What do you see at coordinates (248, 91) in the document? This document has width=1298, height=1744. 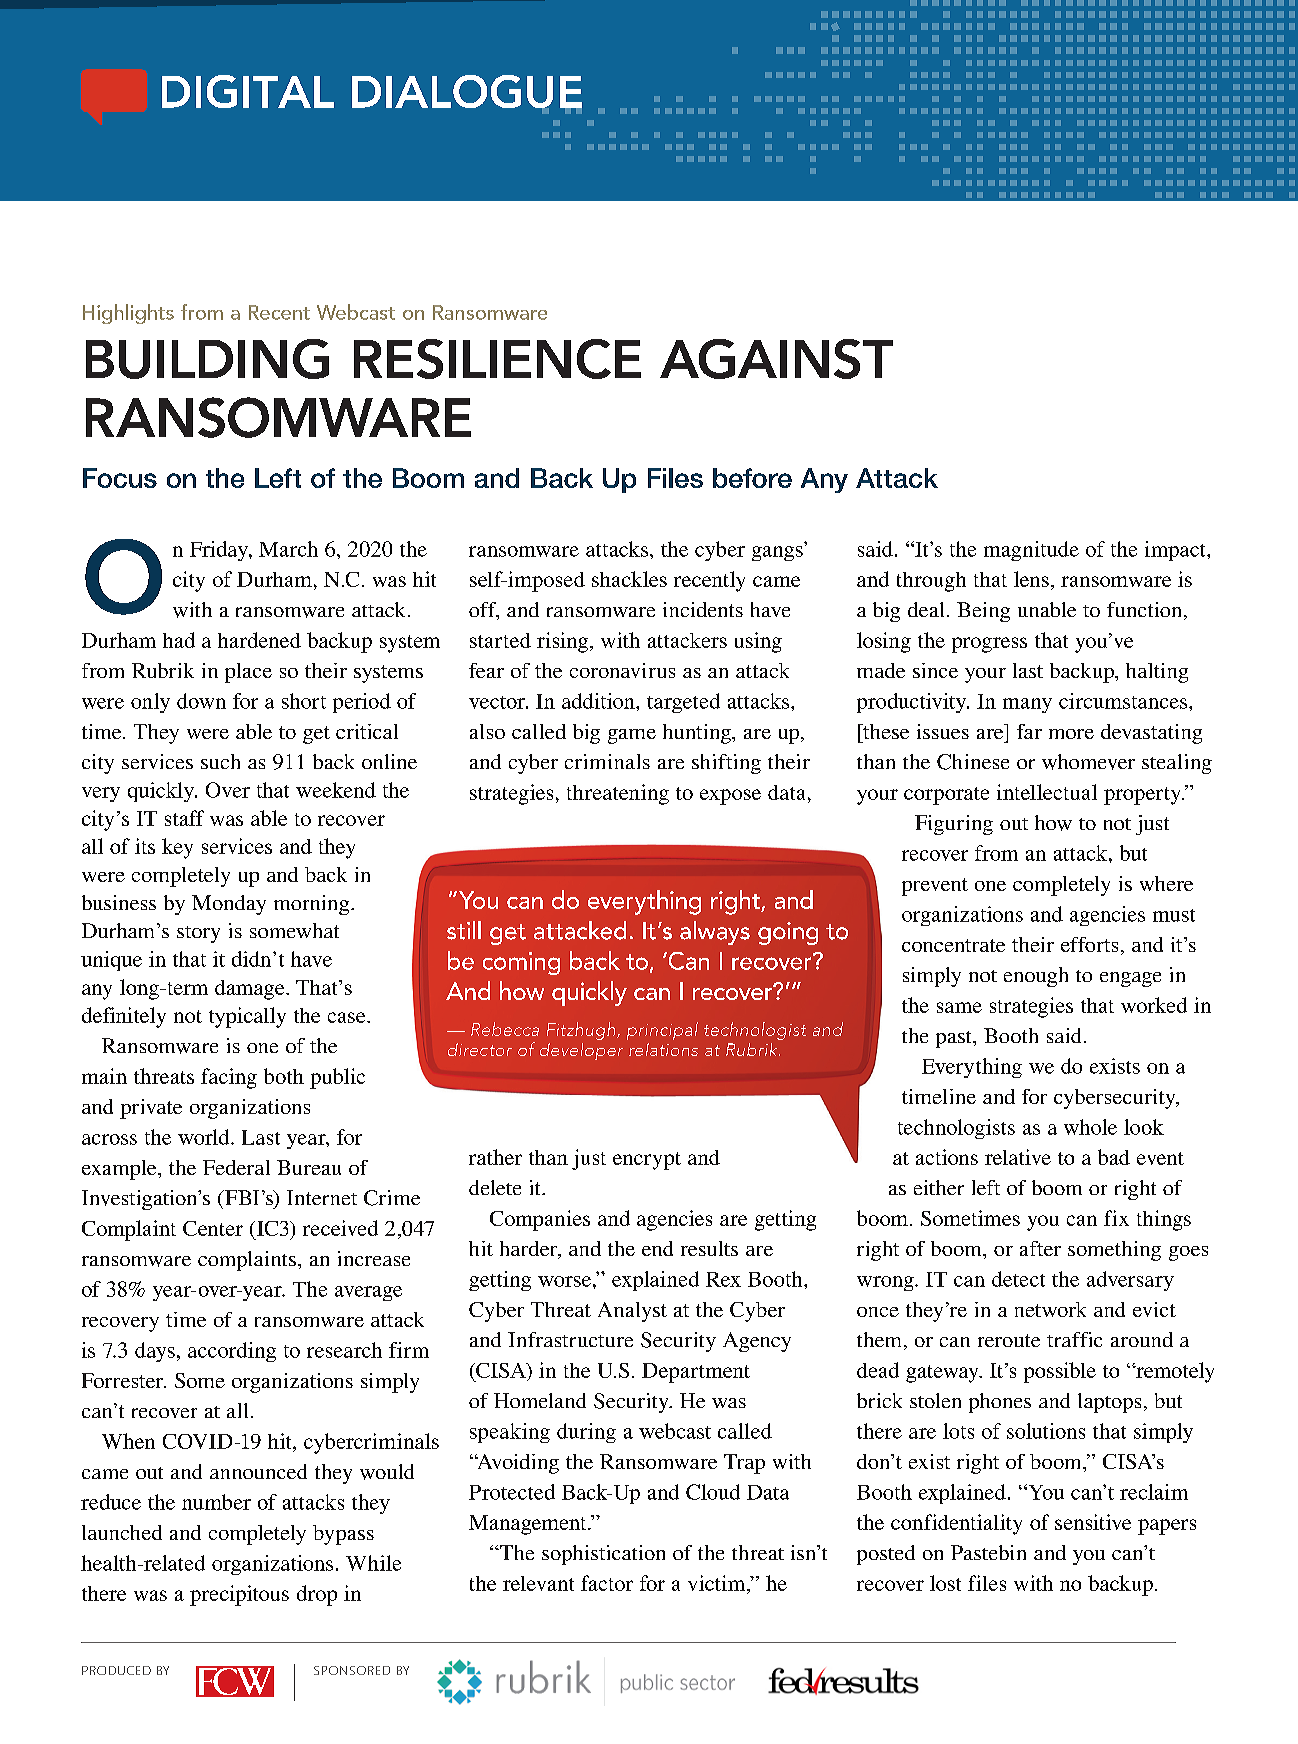 I see `DIGITAL` at bounding box center [248, 91].
